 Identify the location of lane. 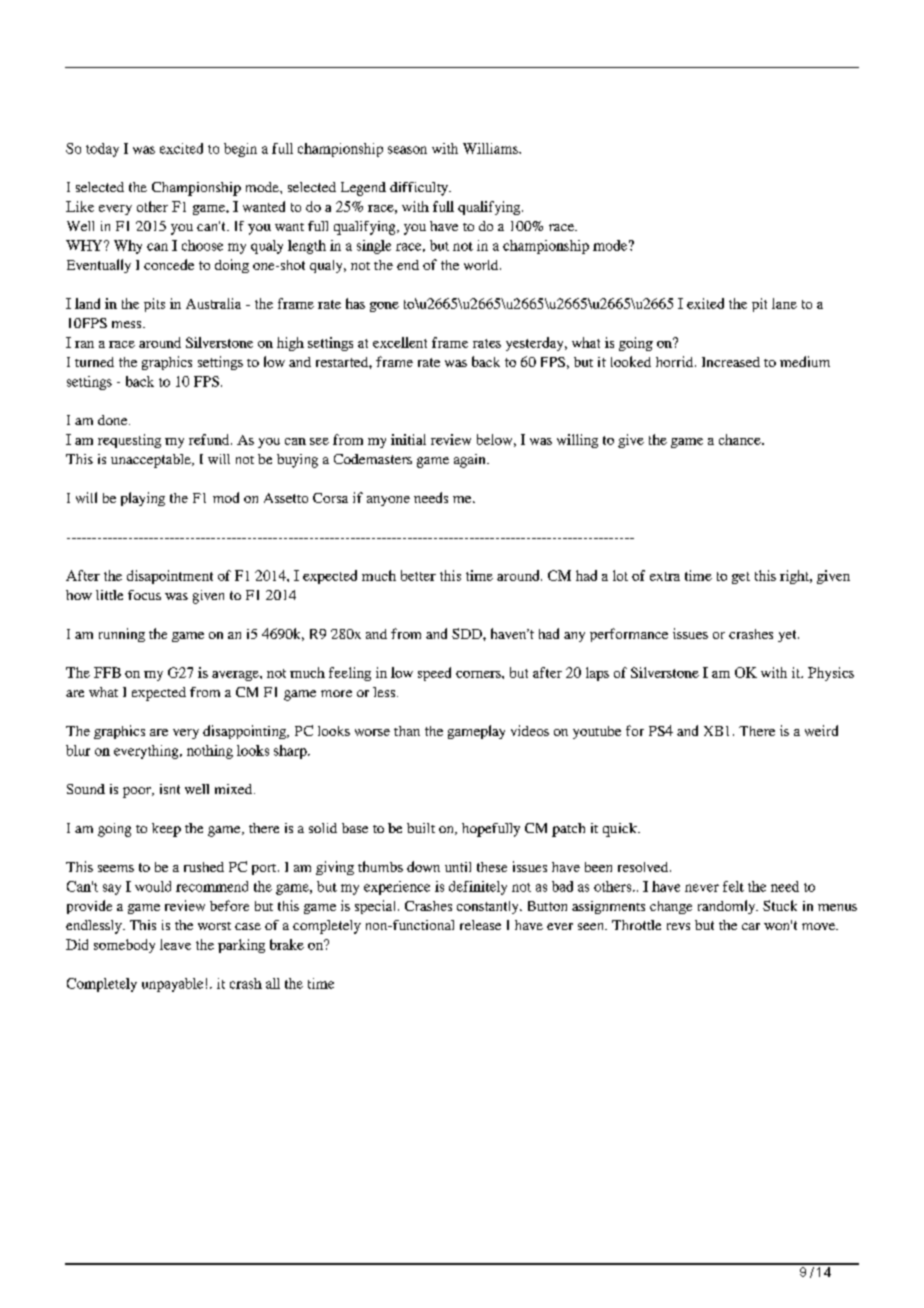
(784, 303).
